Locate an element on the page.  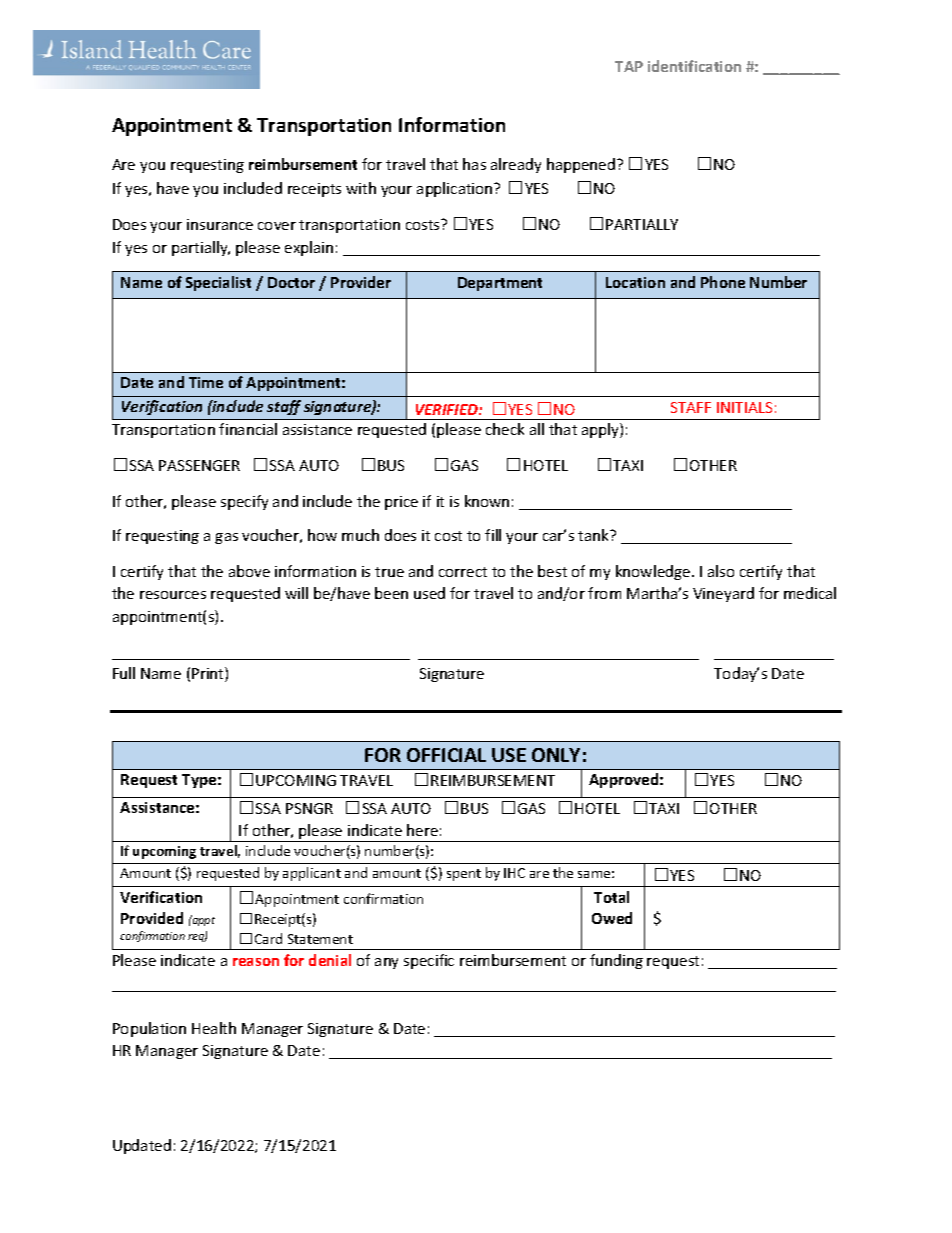
Health is located at coordinates (214, 1028).
